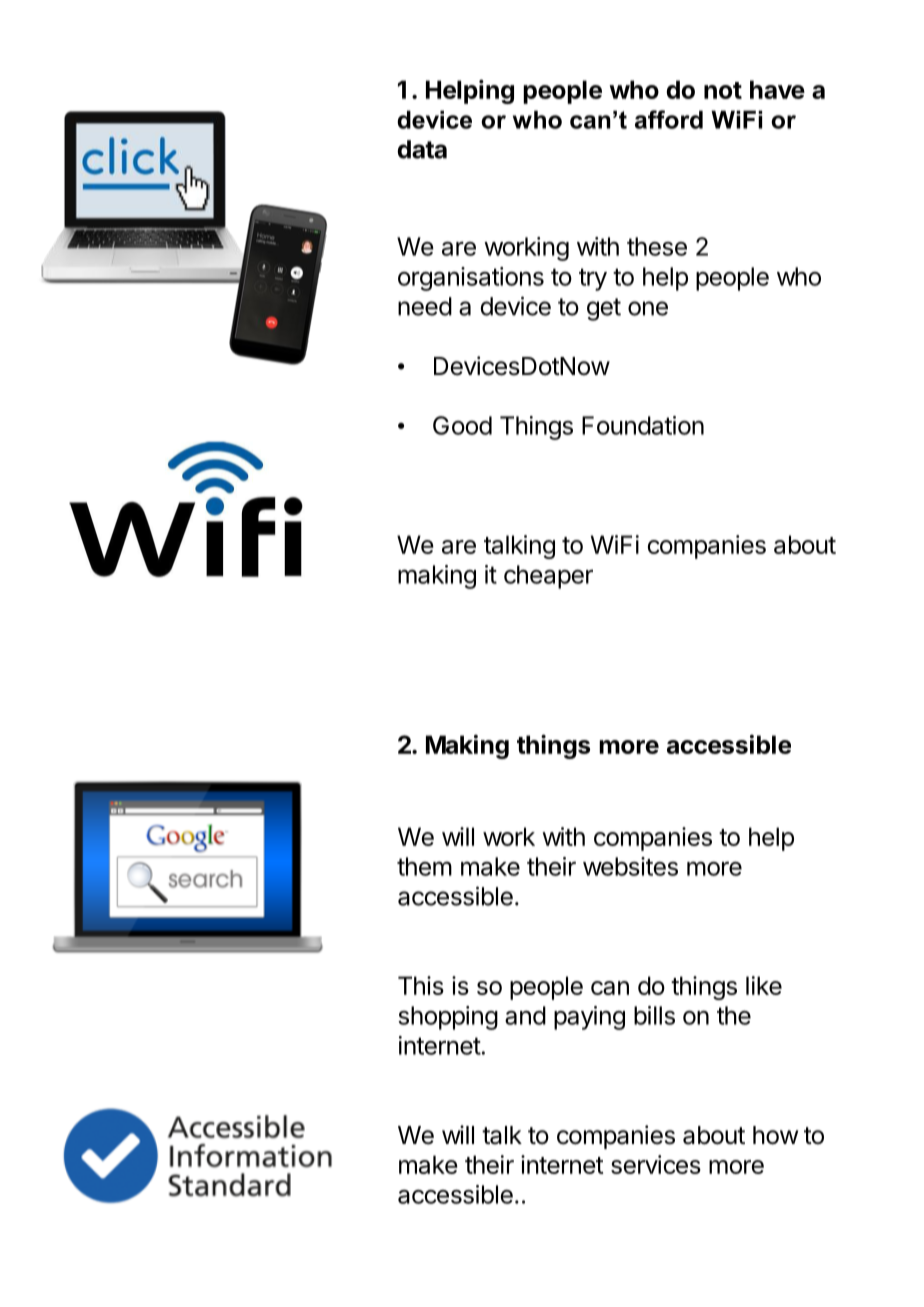 Image resolution: width=924 pixels, height=1307 pixels. What do you see at coordinates (422, 149) in the page?
I see `data` at bounding box center [422, 149].
